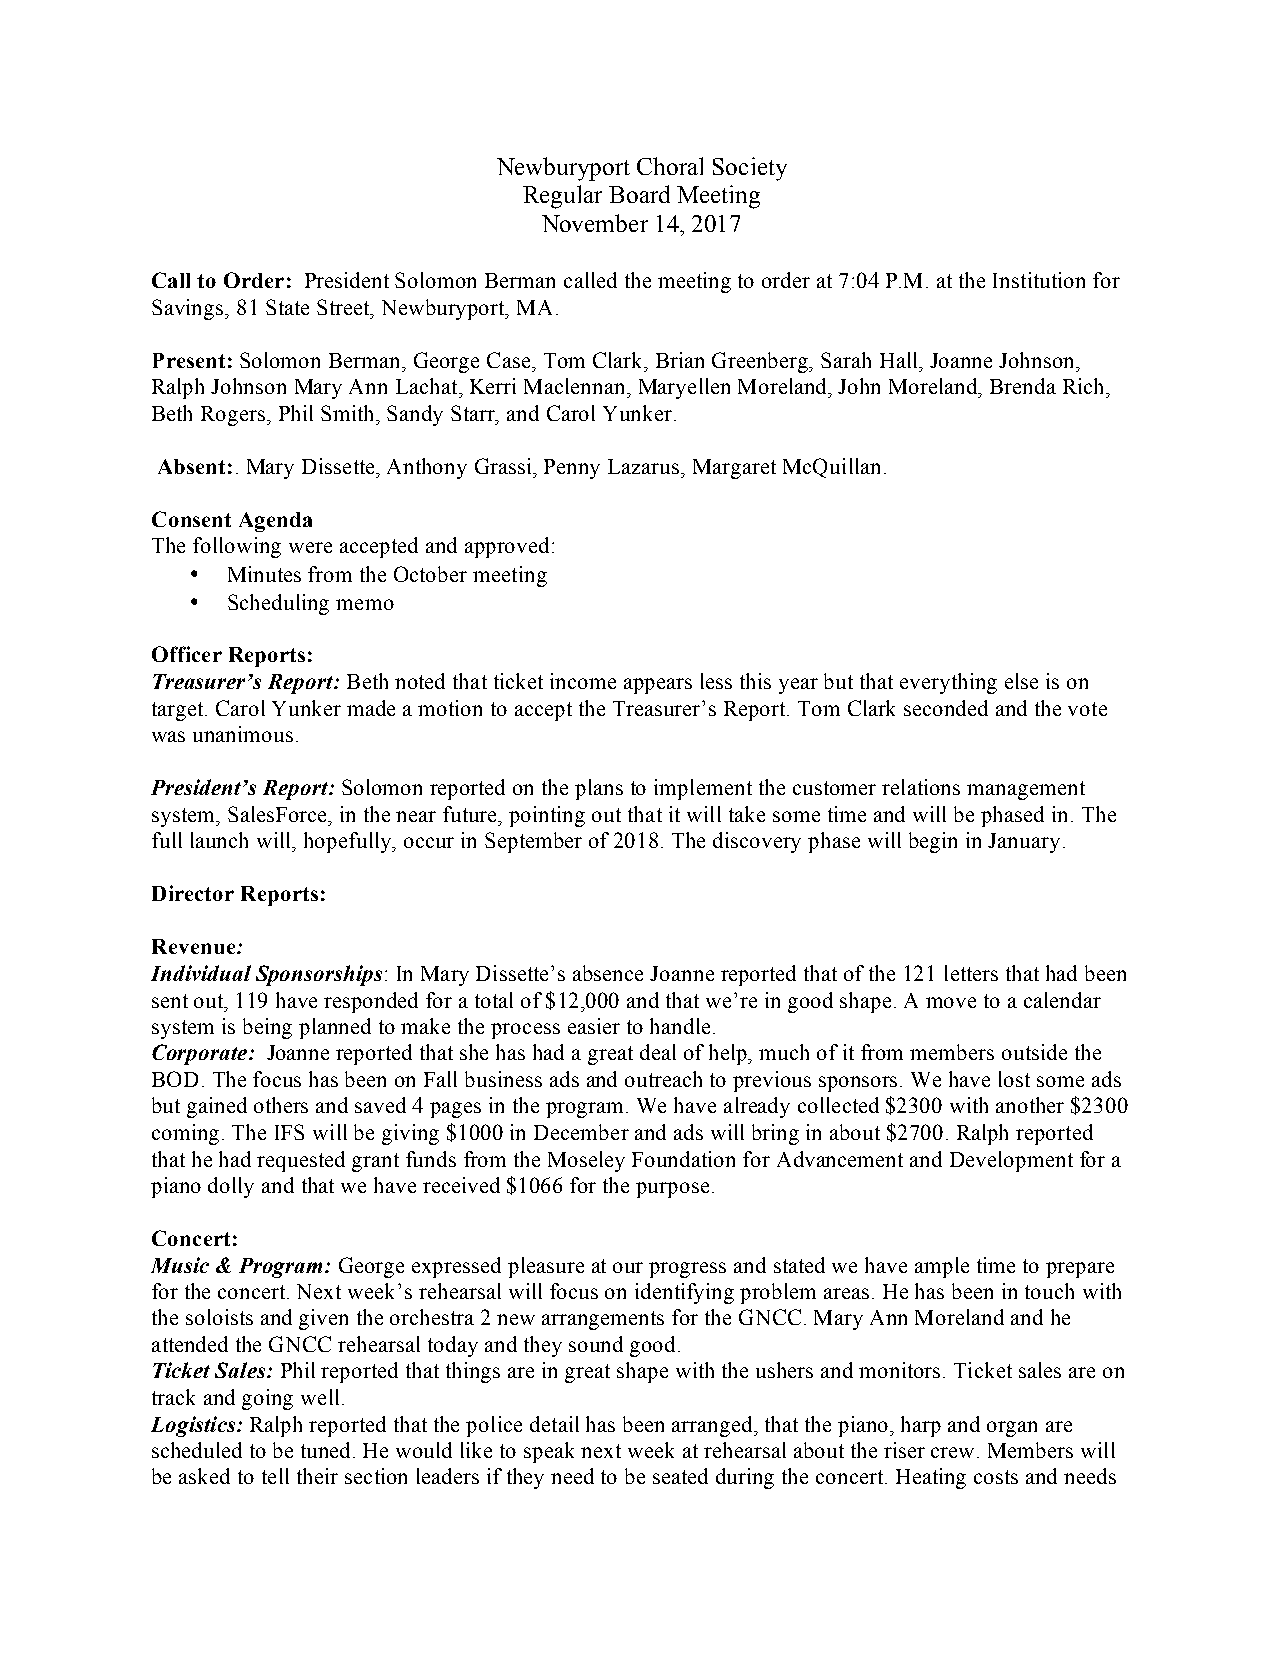 This document has width=1283, height=1660. What do you see at coordinates (933, 842) in the document?
I see `begin` at bounding box center [933, 842].
